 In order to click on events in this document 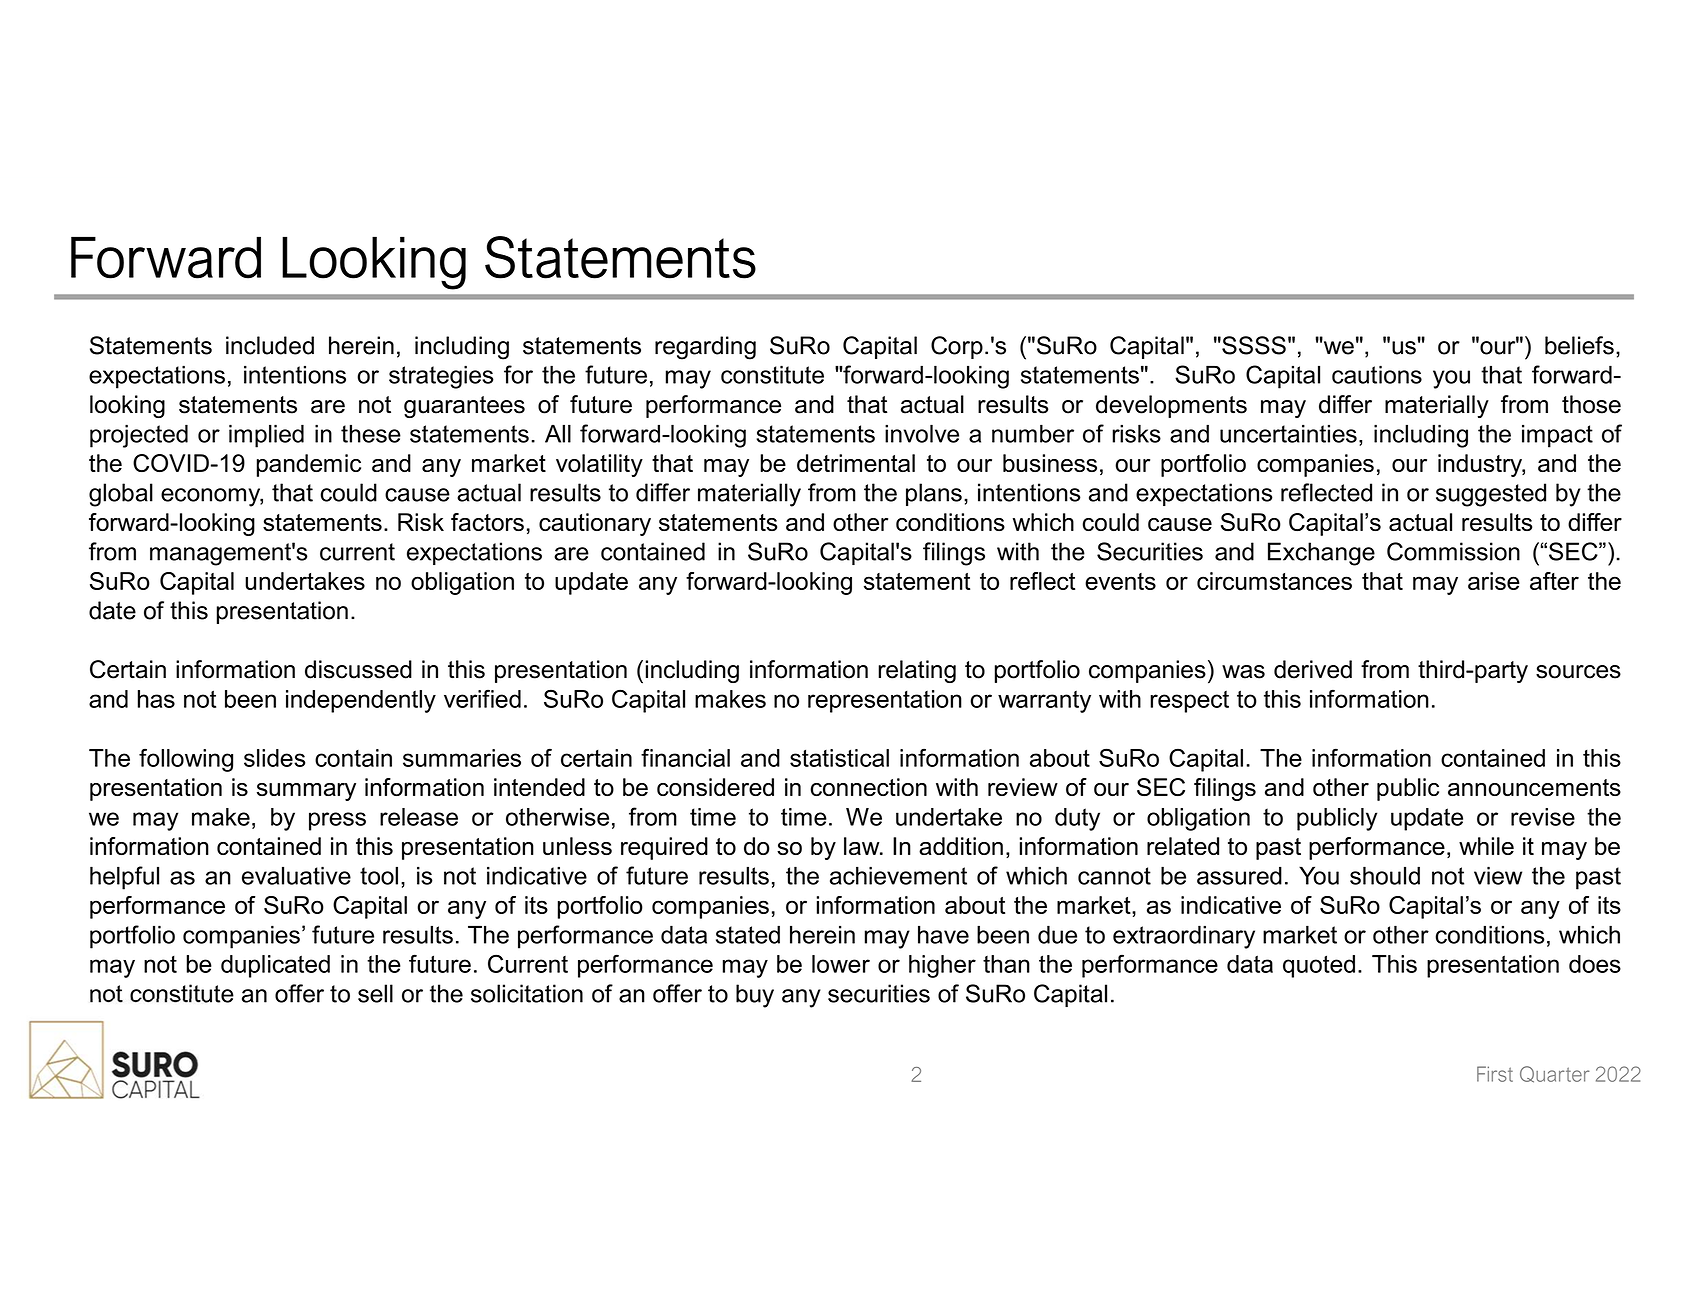, I will do `click(1120, 581)`.
